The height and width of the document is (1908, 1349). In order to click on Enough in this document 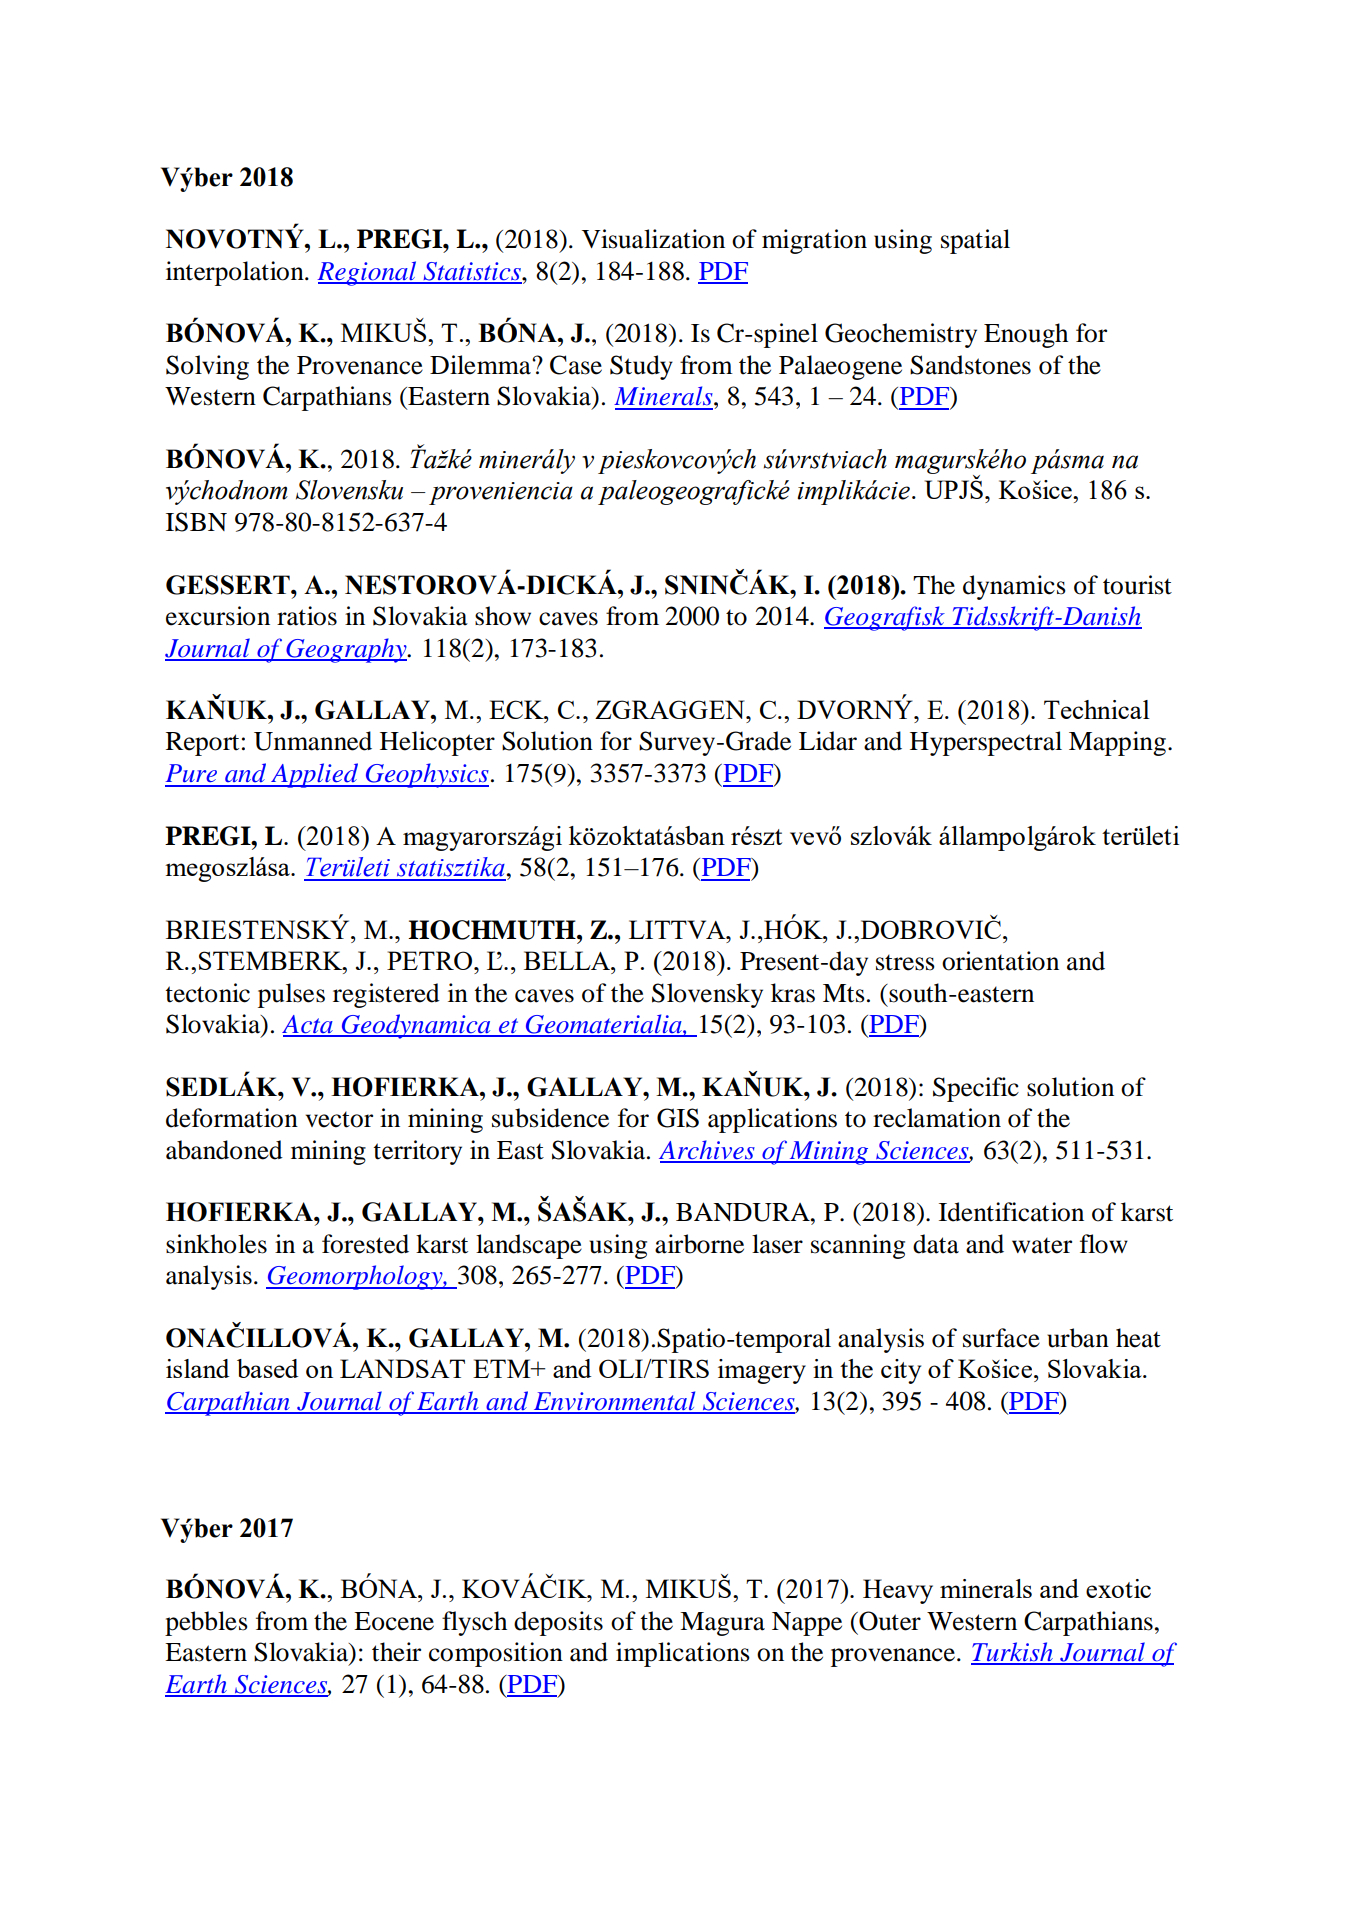, I will do `click(1026, 335)`.
